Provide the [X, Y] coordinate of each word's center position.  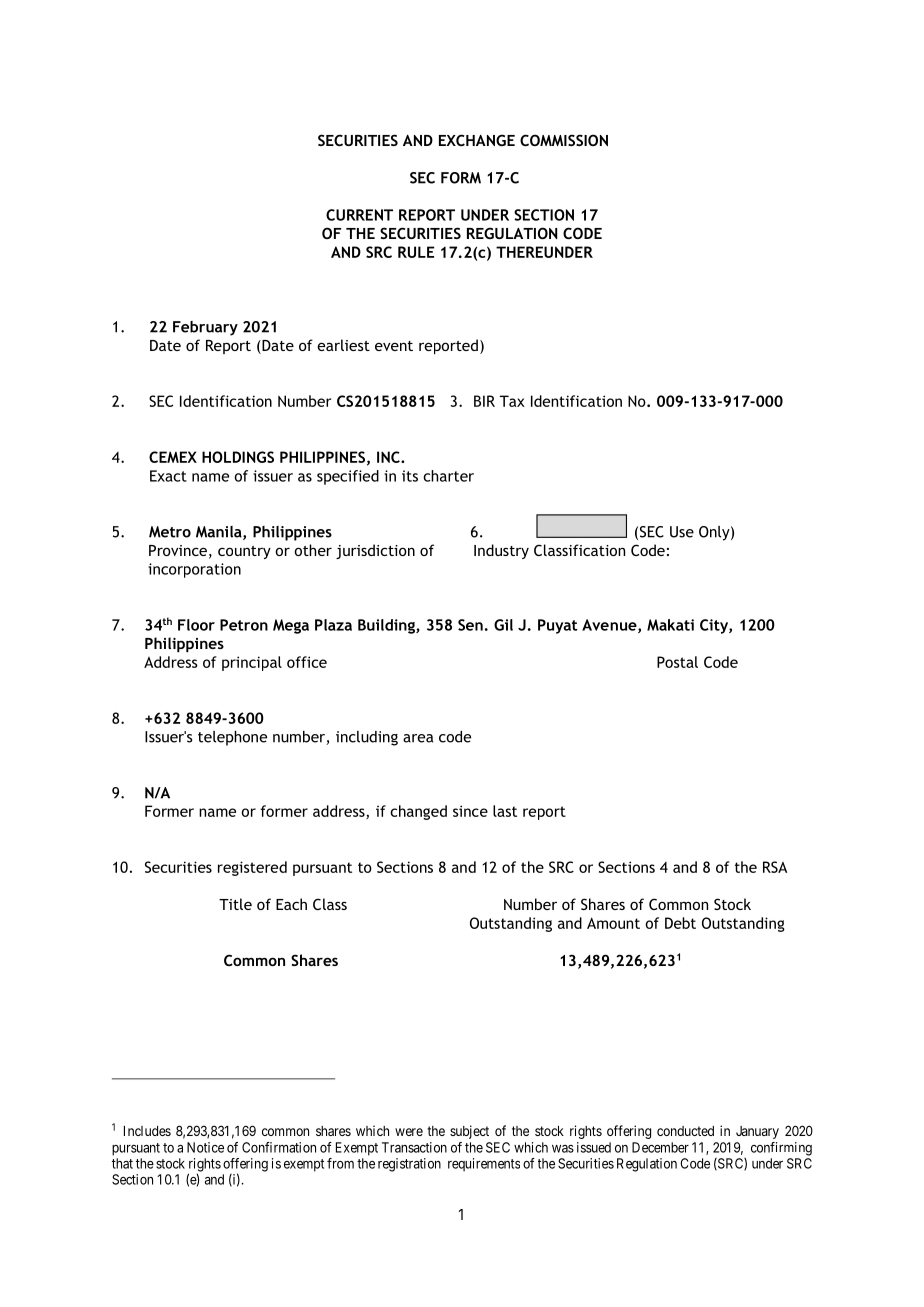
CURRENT [359, 215]
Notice [205, 1147]
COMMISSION [564, 140]
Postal [677, 662]
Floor [196, 625]
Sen [470, 625]
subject [469, 1132]
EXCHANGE [477, 140]
